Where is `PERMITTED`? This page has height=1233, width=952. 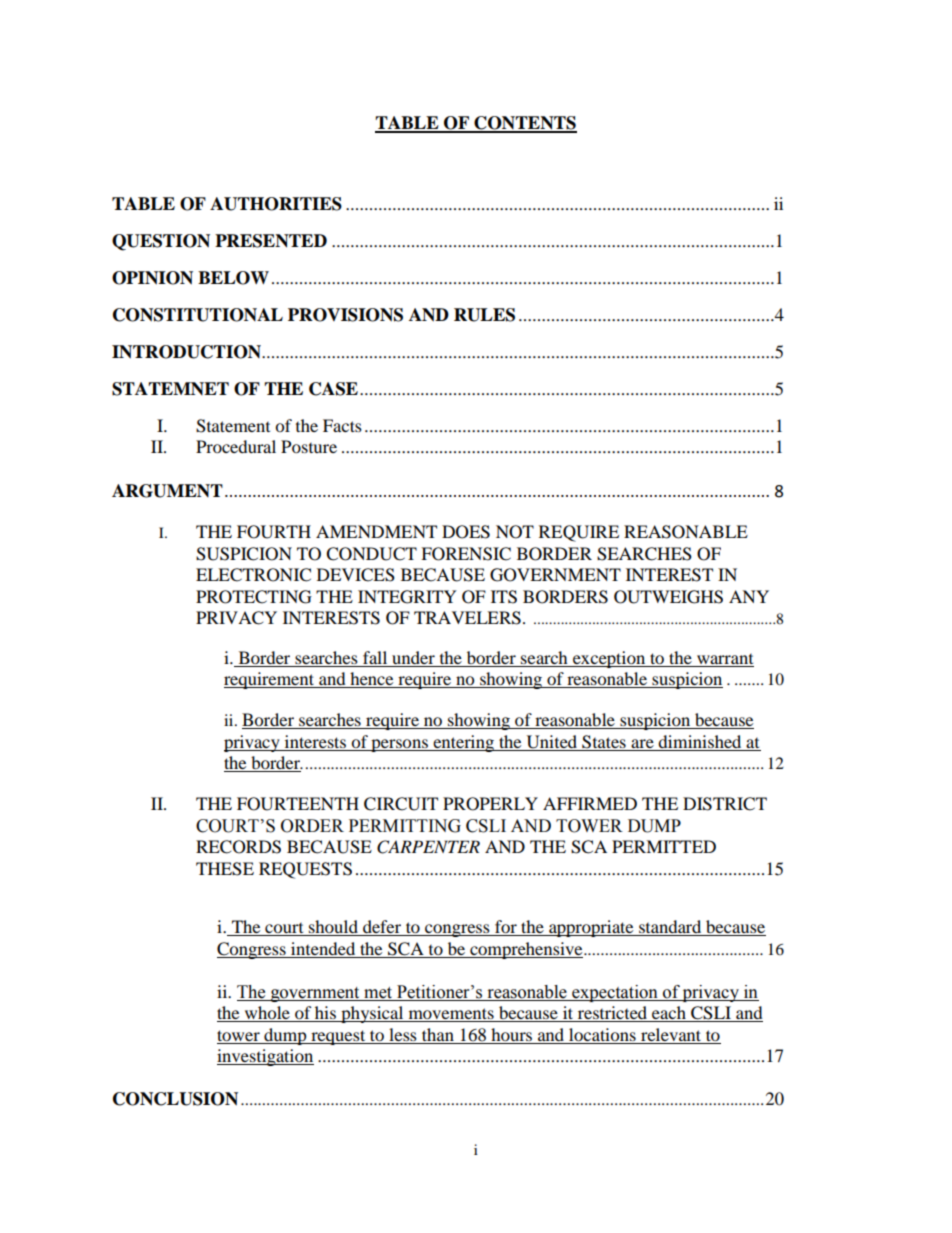 PERMITTED is located at coordinates (664, 846).
